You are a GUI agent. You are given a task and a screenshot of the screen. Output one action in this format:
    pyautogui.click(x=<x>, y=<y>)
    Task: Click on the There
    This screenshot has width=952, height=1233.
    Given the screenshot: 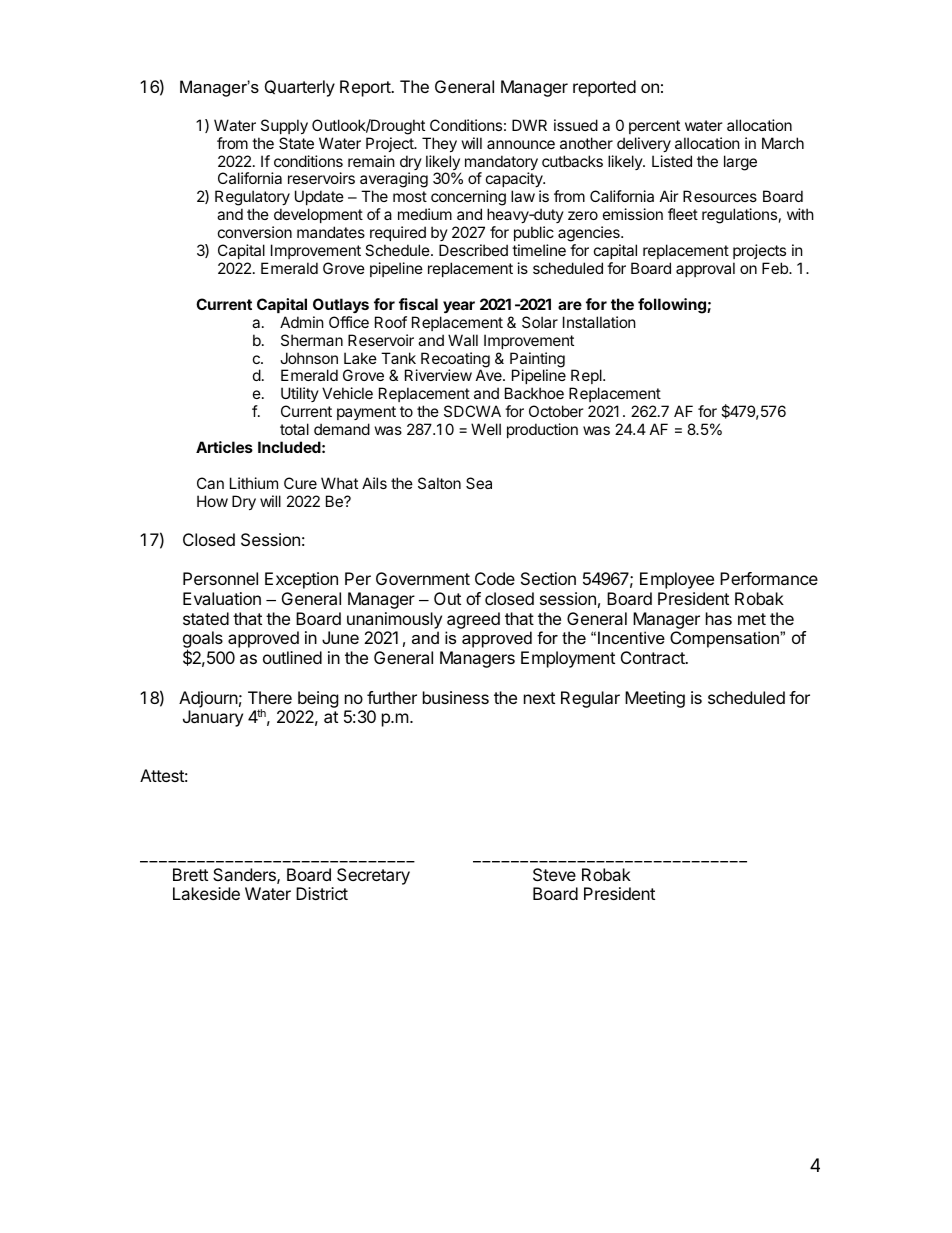 What is the action you would take?
    pyautogui.click(x=270, y=697)
